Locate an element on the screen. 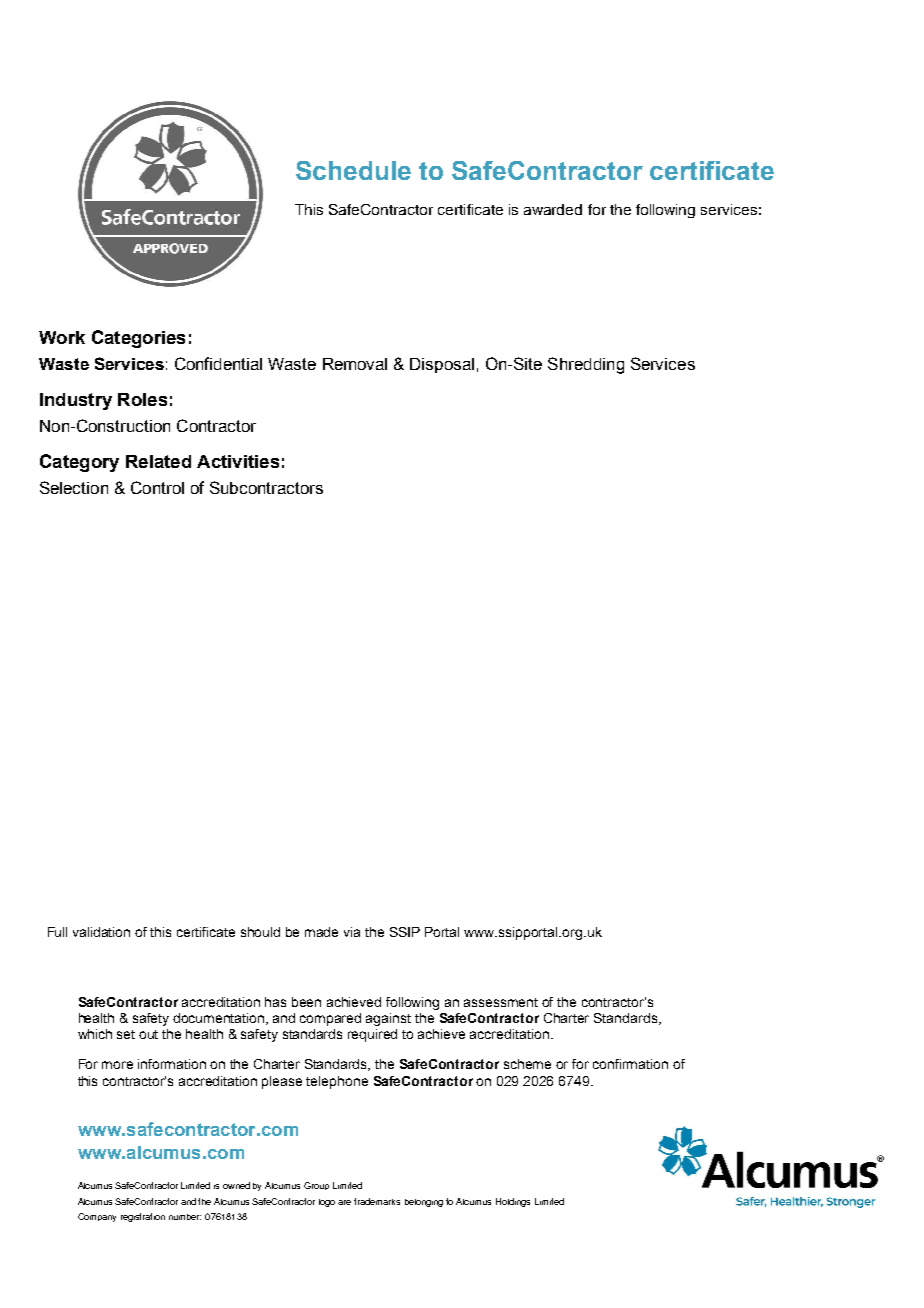  Schedule is located at coordinates (353, 170).
